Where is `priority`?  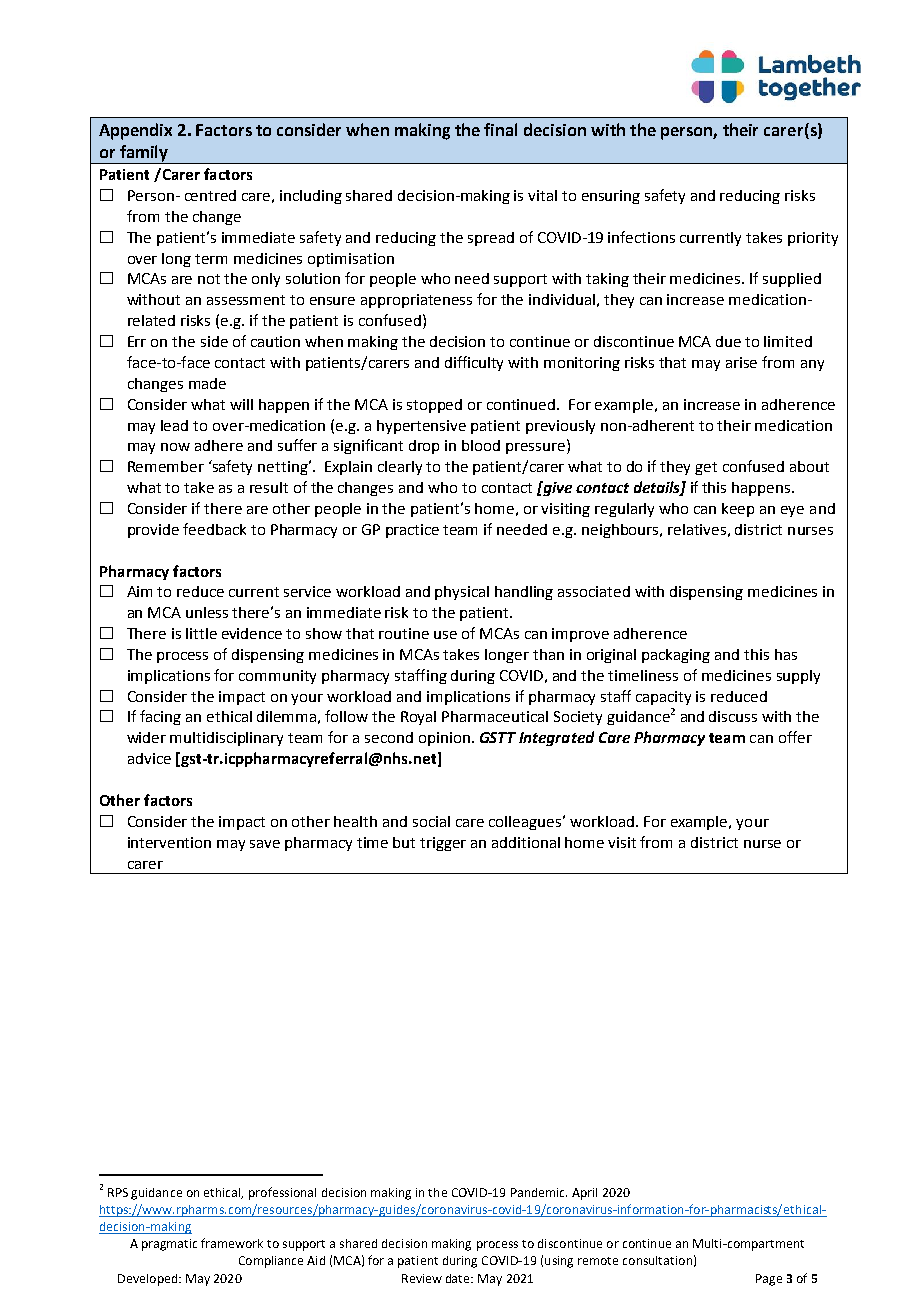
priority is located at coordinates (813, 239).
